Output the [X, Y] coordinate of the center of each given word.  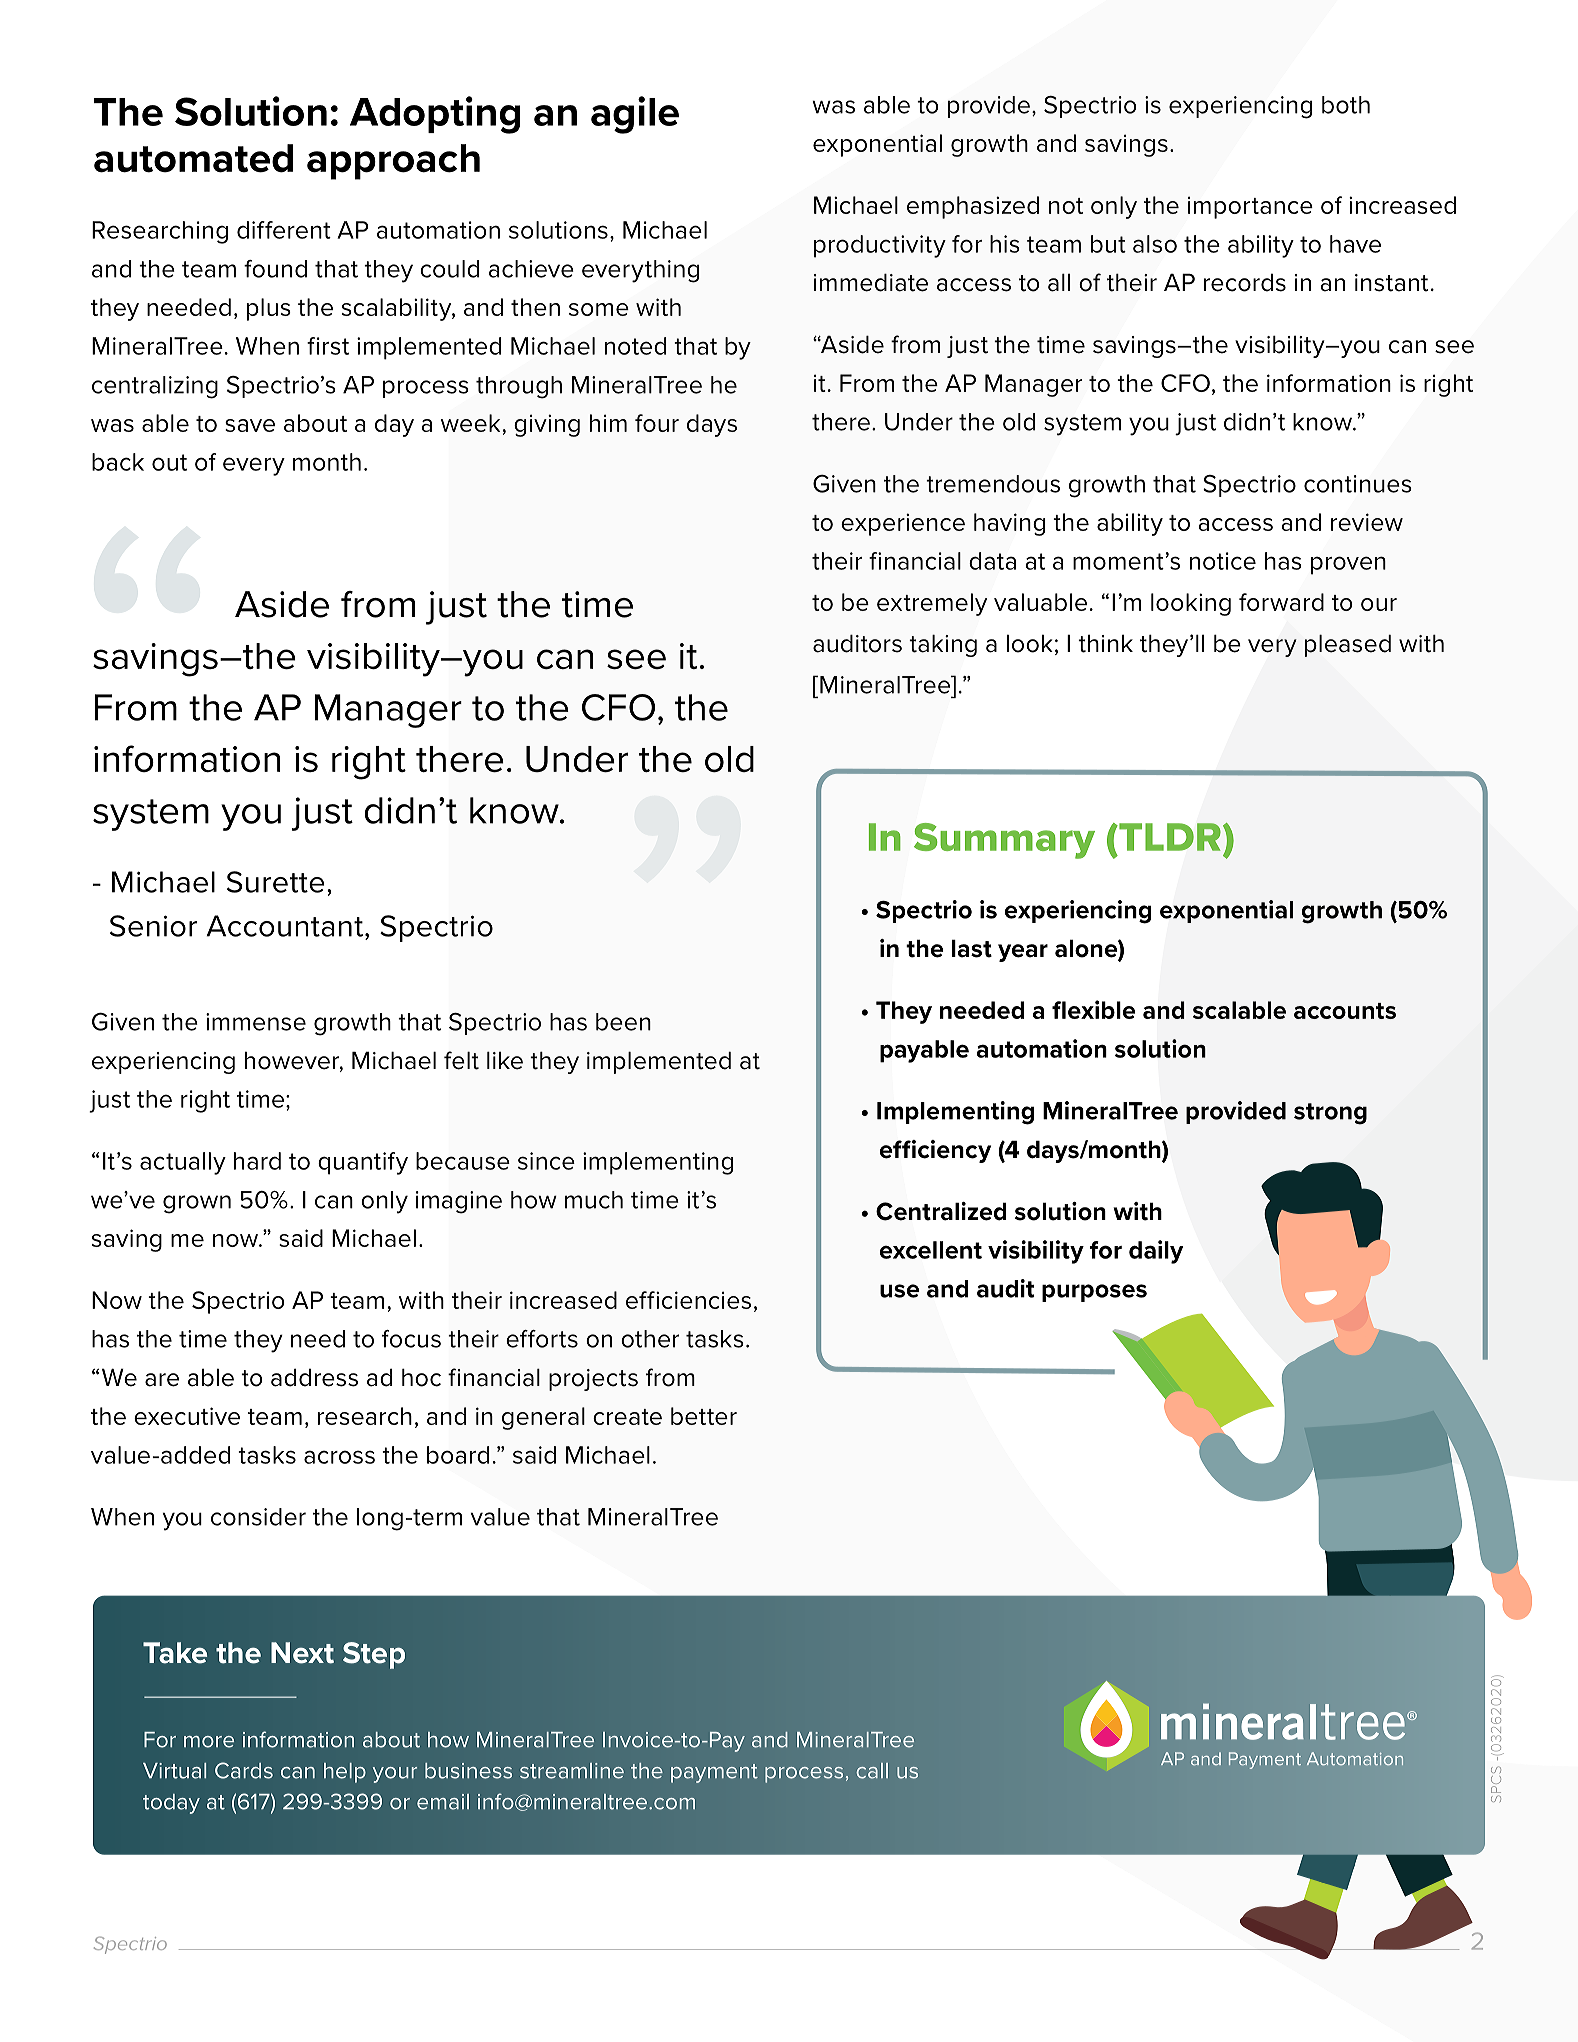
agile [635, 115]
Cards [244, 1770]
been [623, 1022]
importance [1250, 207]
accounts [1345, 1011]
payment [714, 1773]
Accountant [286, 926]
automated [193, 158]
